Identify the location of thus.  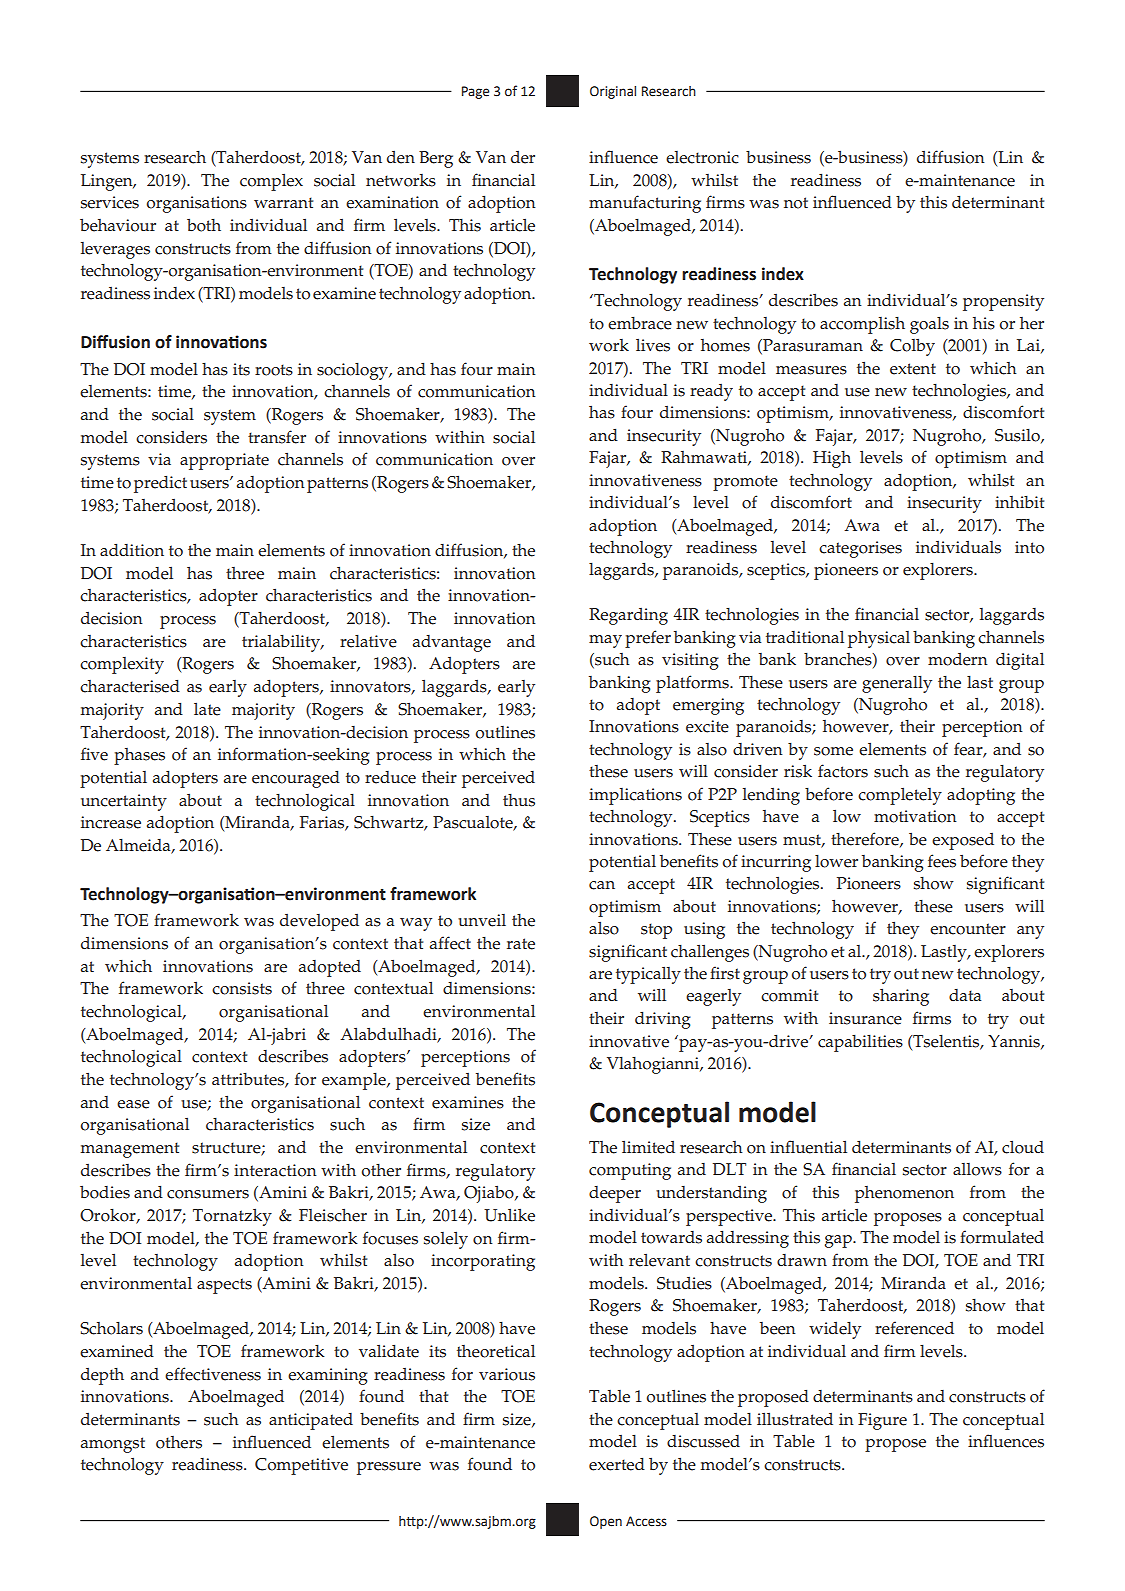
(519, 800).
